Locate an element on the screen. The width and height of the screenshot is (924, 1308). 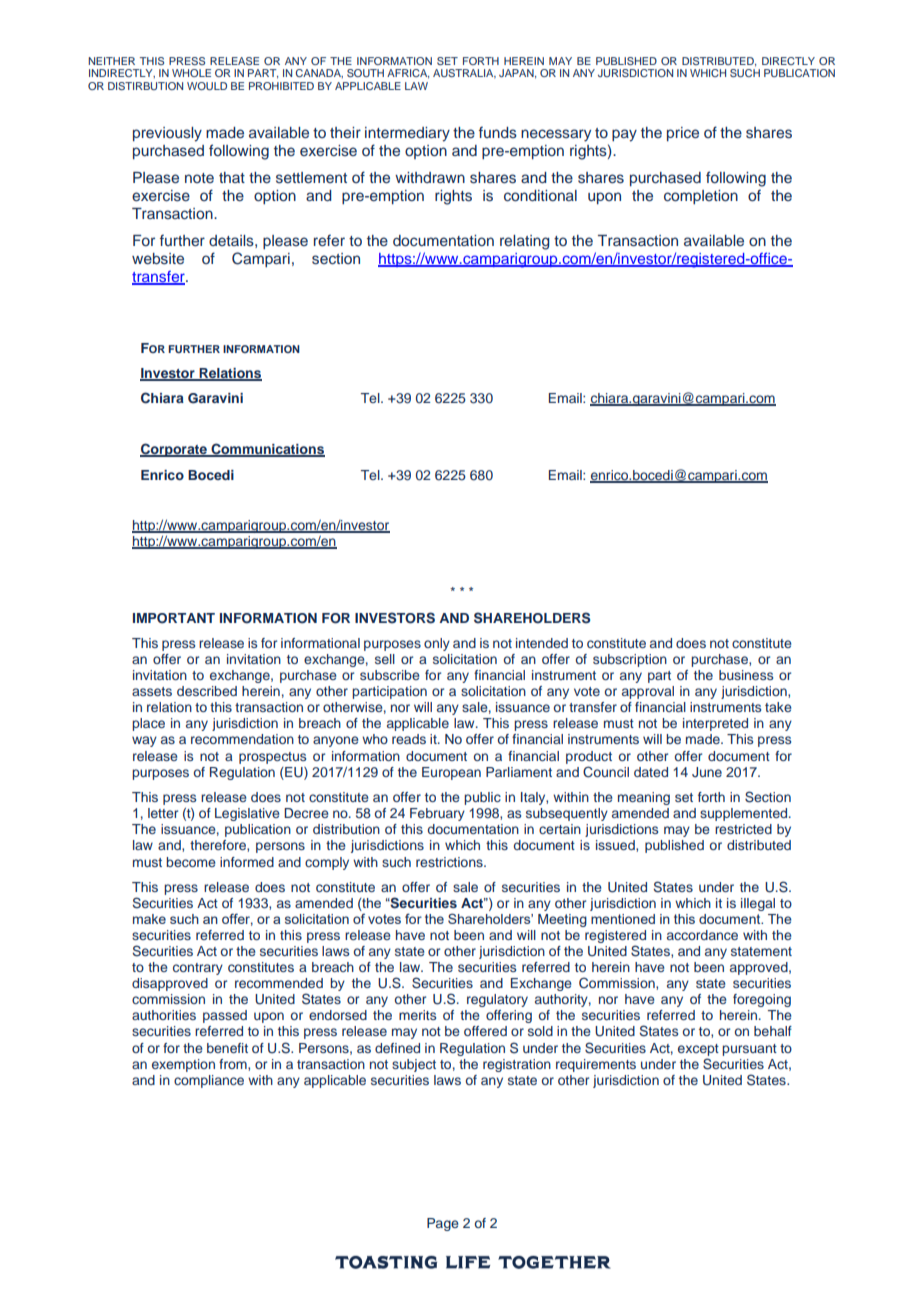
accordance is located at coordinates (702, 935).
